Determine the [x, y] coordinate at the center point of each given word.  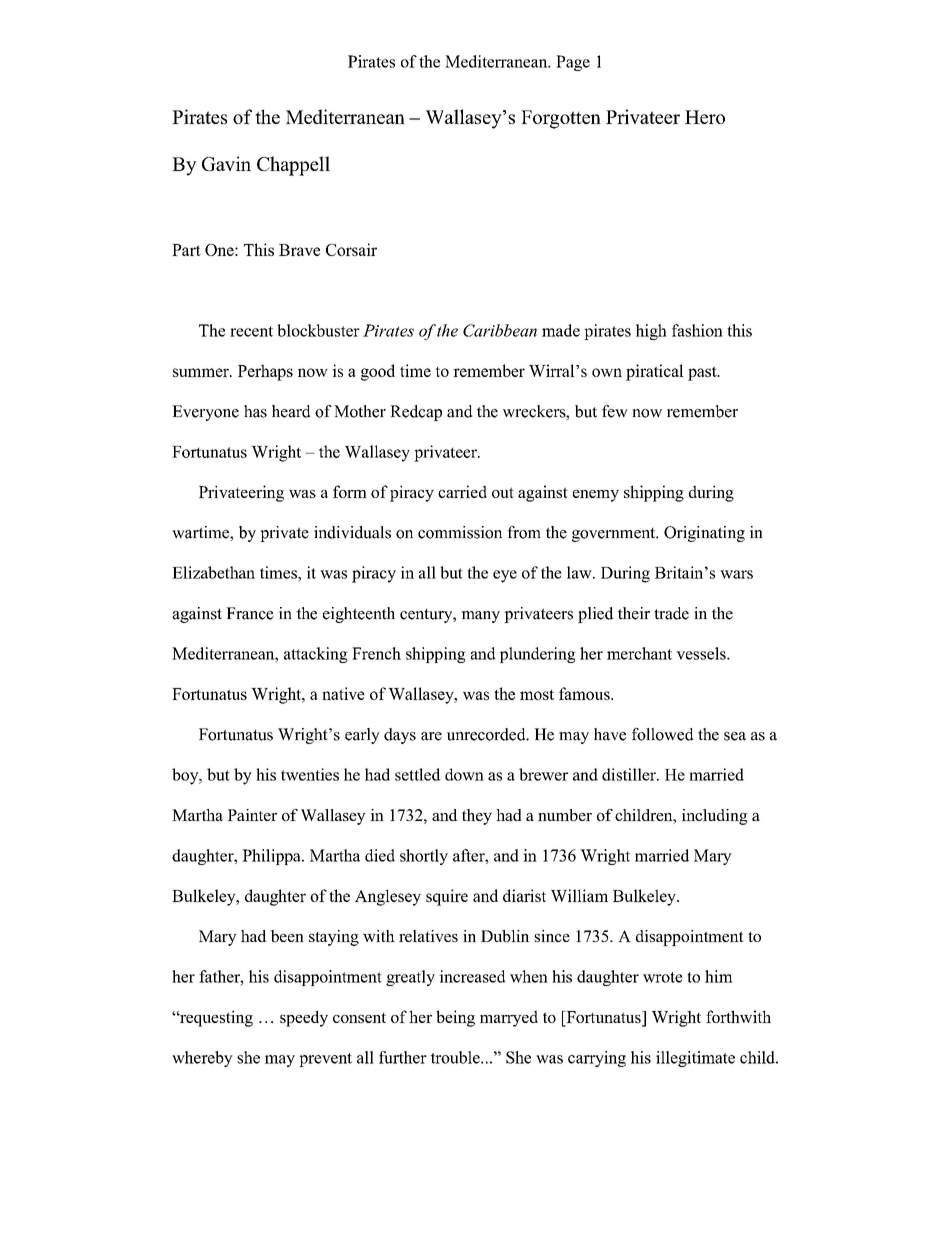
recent [251, 331]
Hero [705, 117]
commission [460, 532]
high [651, 332]
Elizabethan [213, 572]
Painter [252, 815]
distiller [630, 774]
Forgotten [561, 119]
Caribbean [500, 330]
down [464, 774]
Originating [704, 534]
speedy [304, 1018]
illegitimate [695, 1059]
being [455, 1018]
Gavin [226, 163]
